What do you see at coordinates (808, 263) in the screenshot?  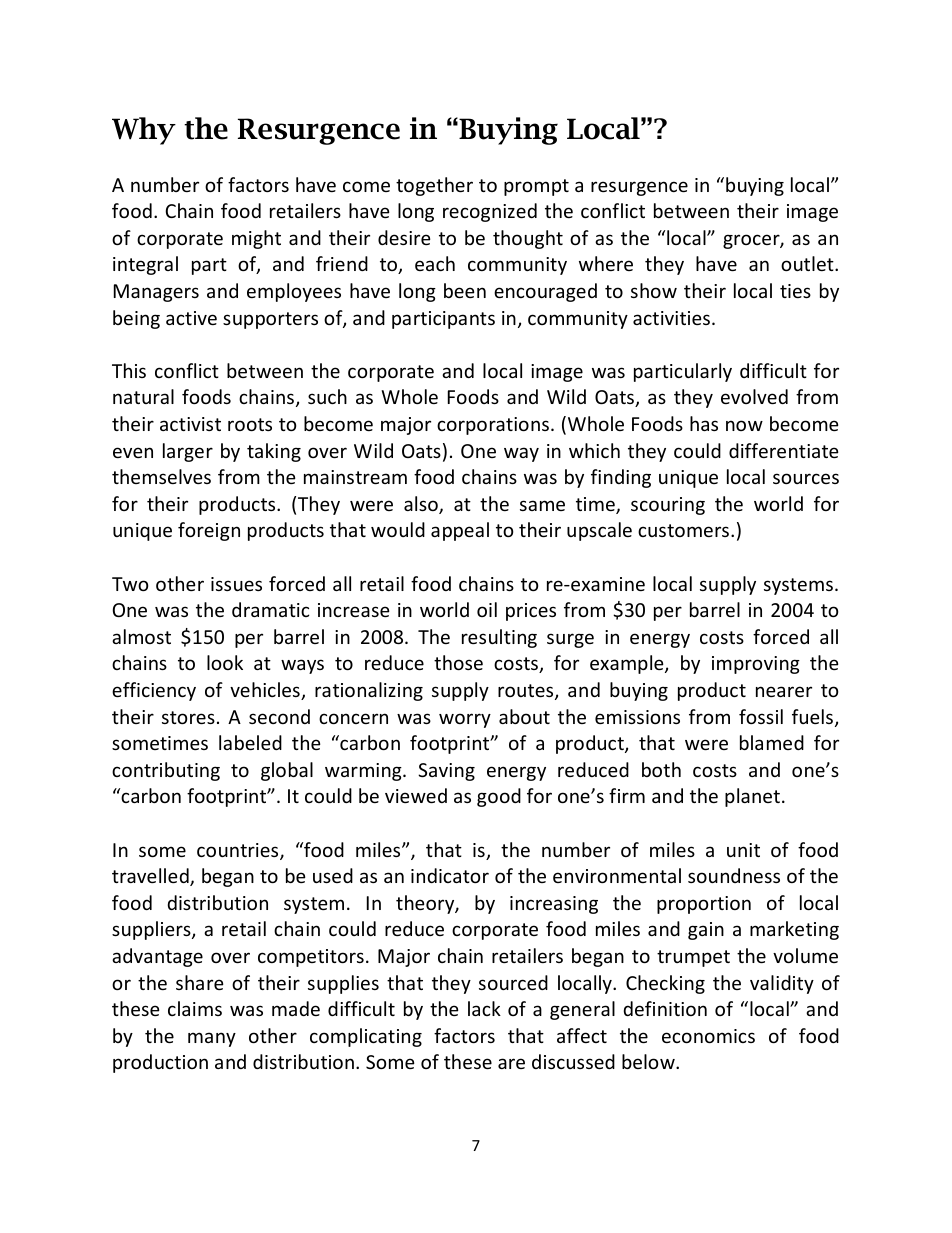 I see `outlet` at bounding box center [808, 263].
